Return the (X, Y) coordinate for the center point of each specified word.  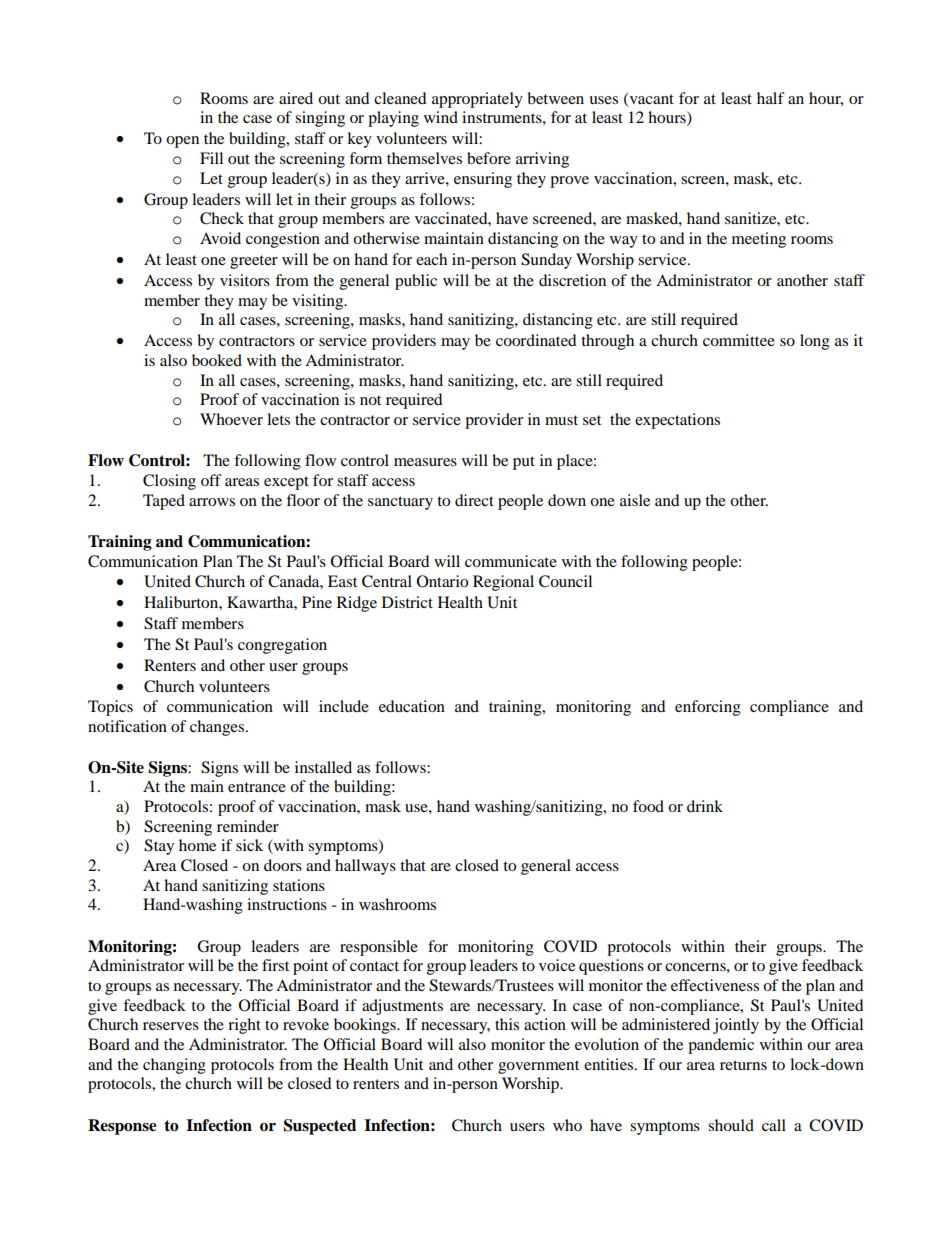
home (197, 845)
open (182, 142)
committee (739, 340)
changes (218, 728)
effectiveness (715, 985)
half (771, 98)
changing (174, 1066)
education (412, 706)
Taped (164, 502)
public (416, 282)
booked (217, 360)
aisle (635, 500)
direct (474, 500)
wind (441, 117)
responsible (379, 948)
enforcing (708, 708)
